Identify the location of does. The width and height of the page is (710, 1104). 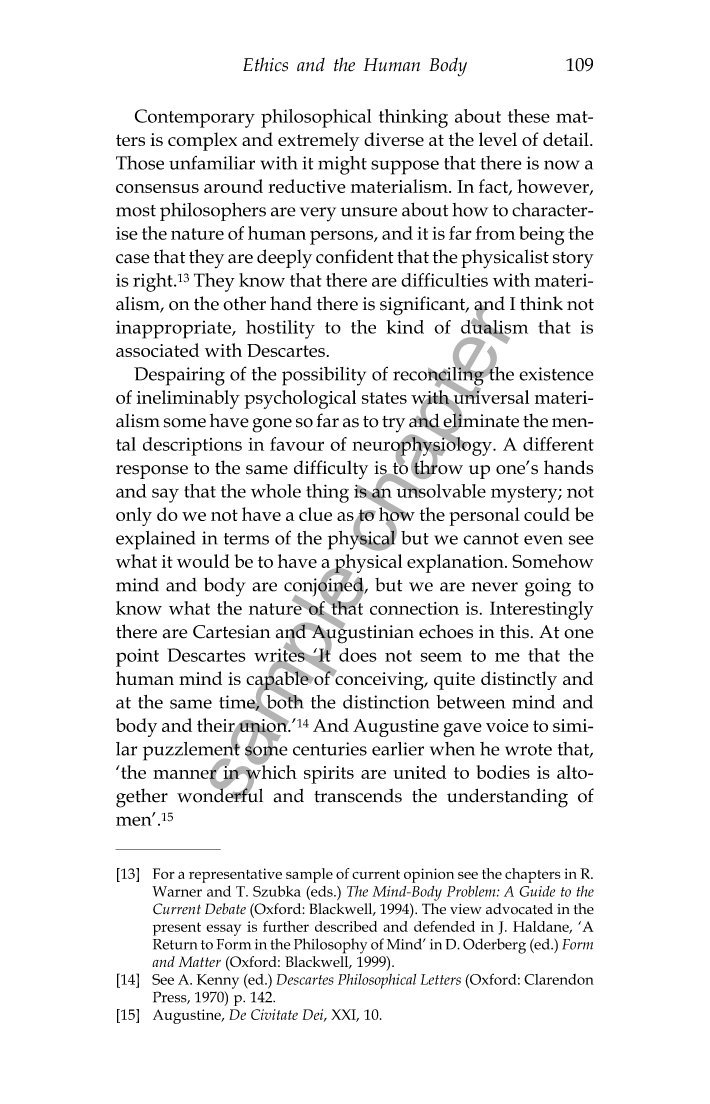
(358, 655).
